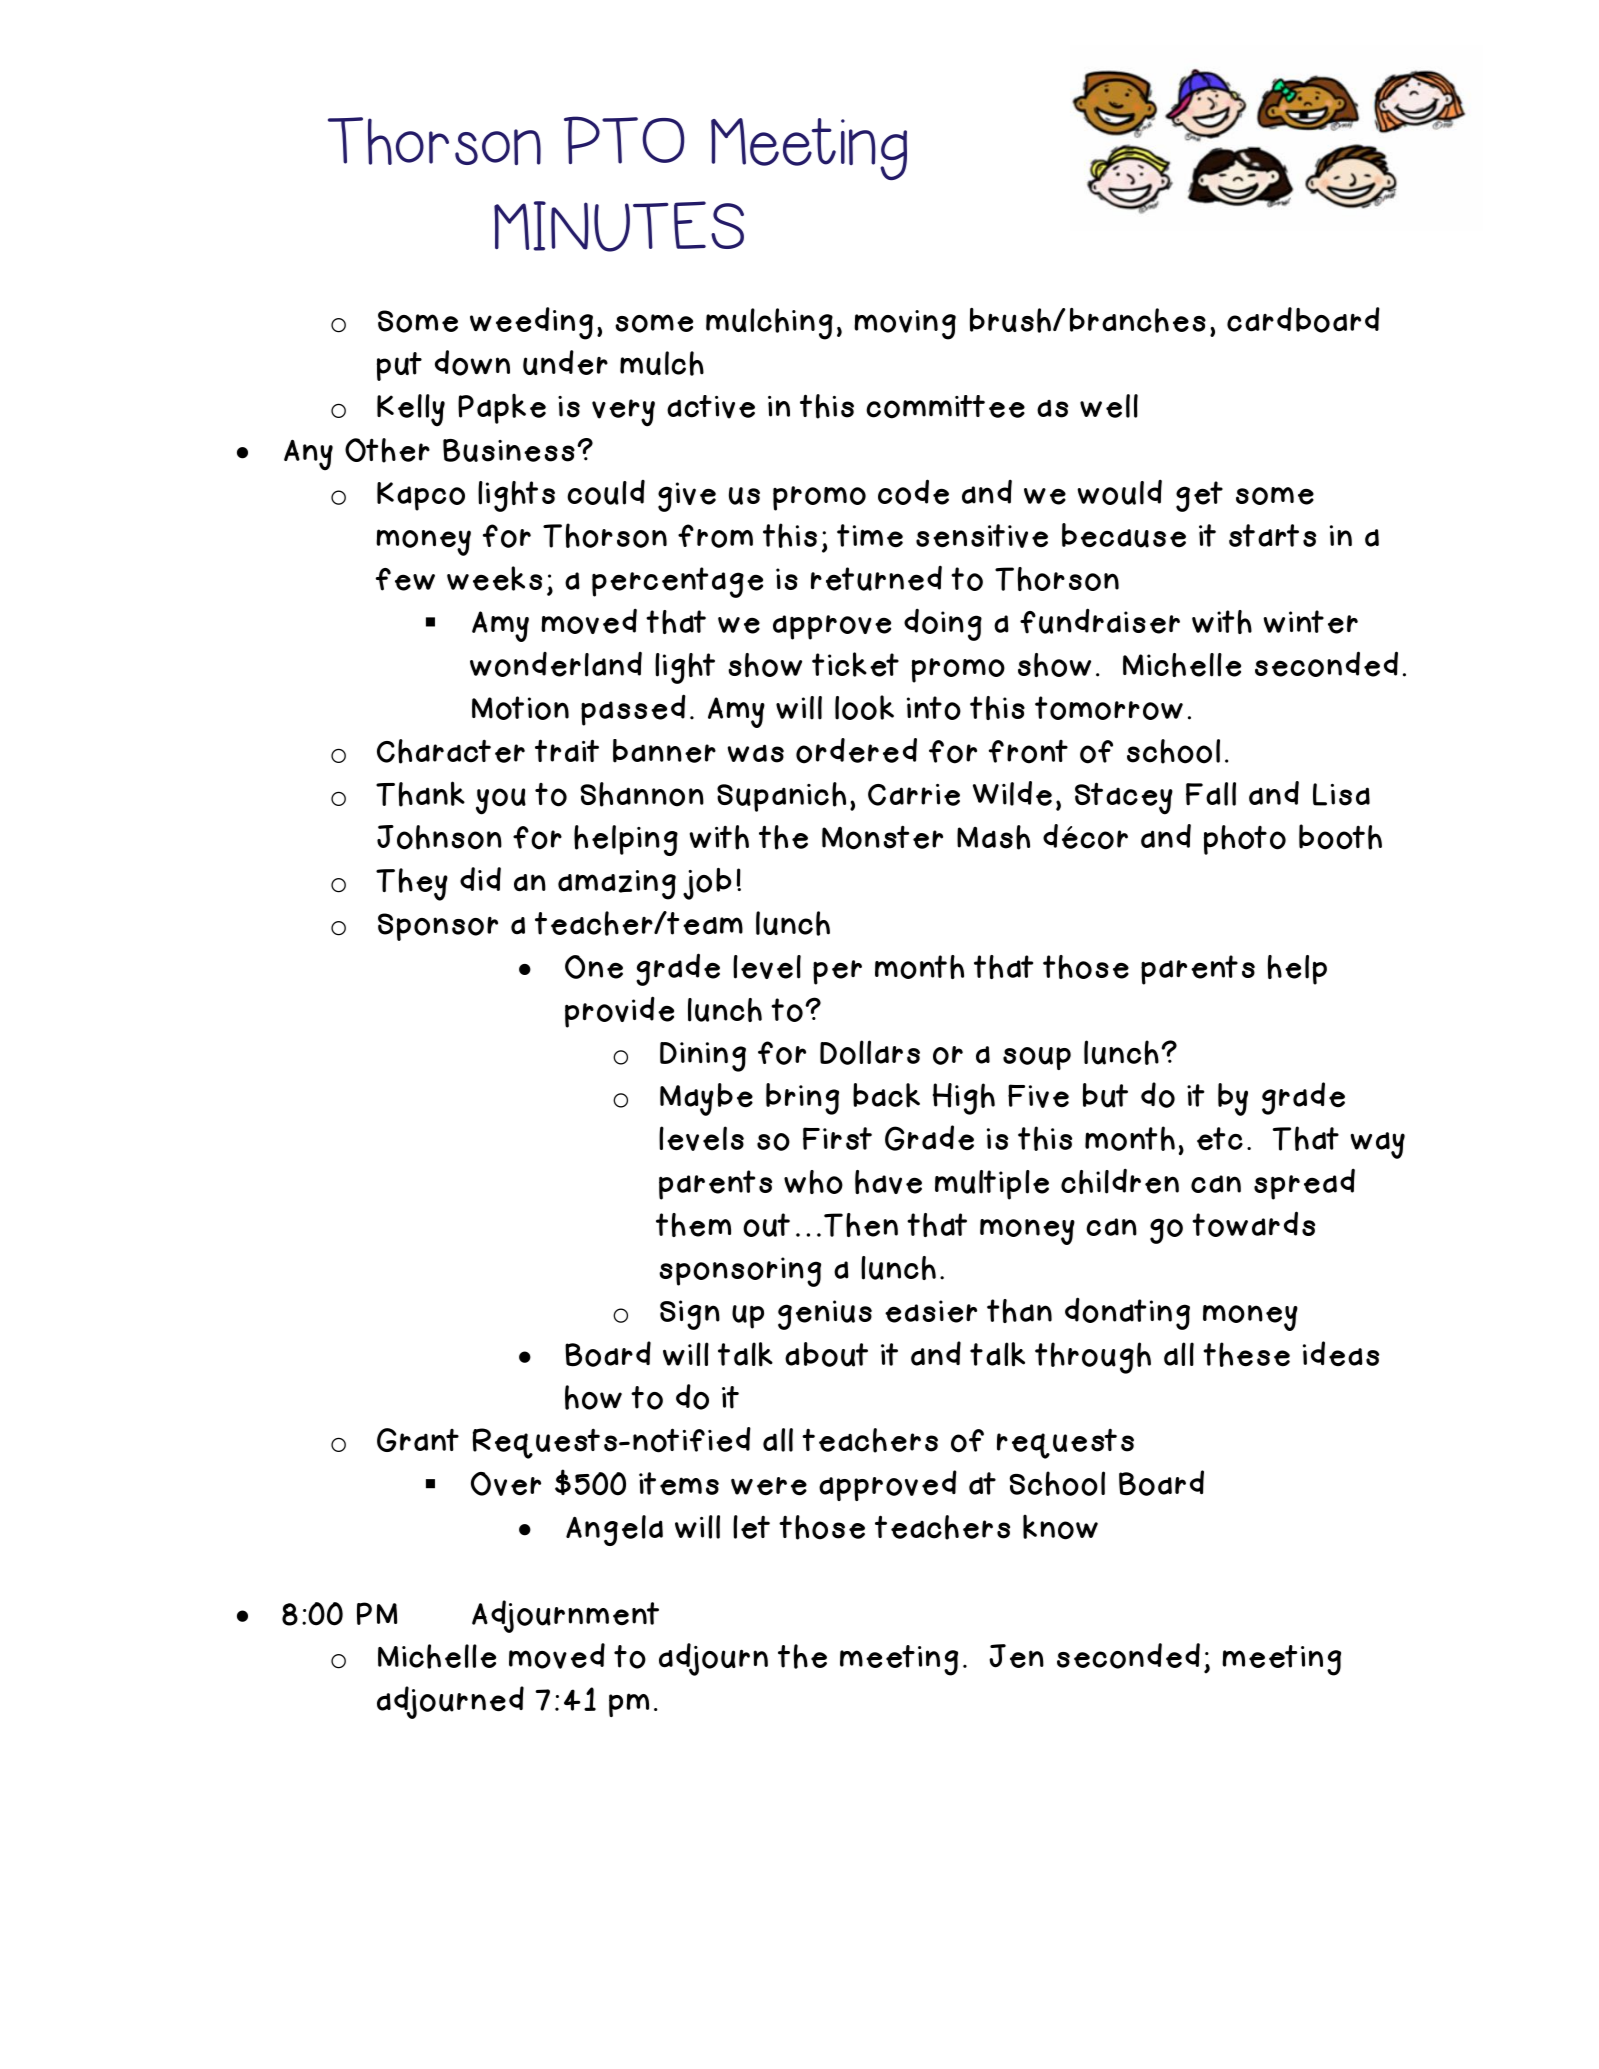 This document has width=1599, height=2069. What do you see at coordinates (751, 1527) in the document?
I see `let` at bounding box center [751, 1527].
